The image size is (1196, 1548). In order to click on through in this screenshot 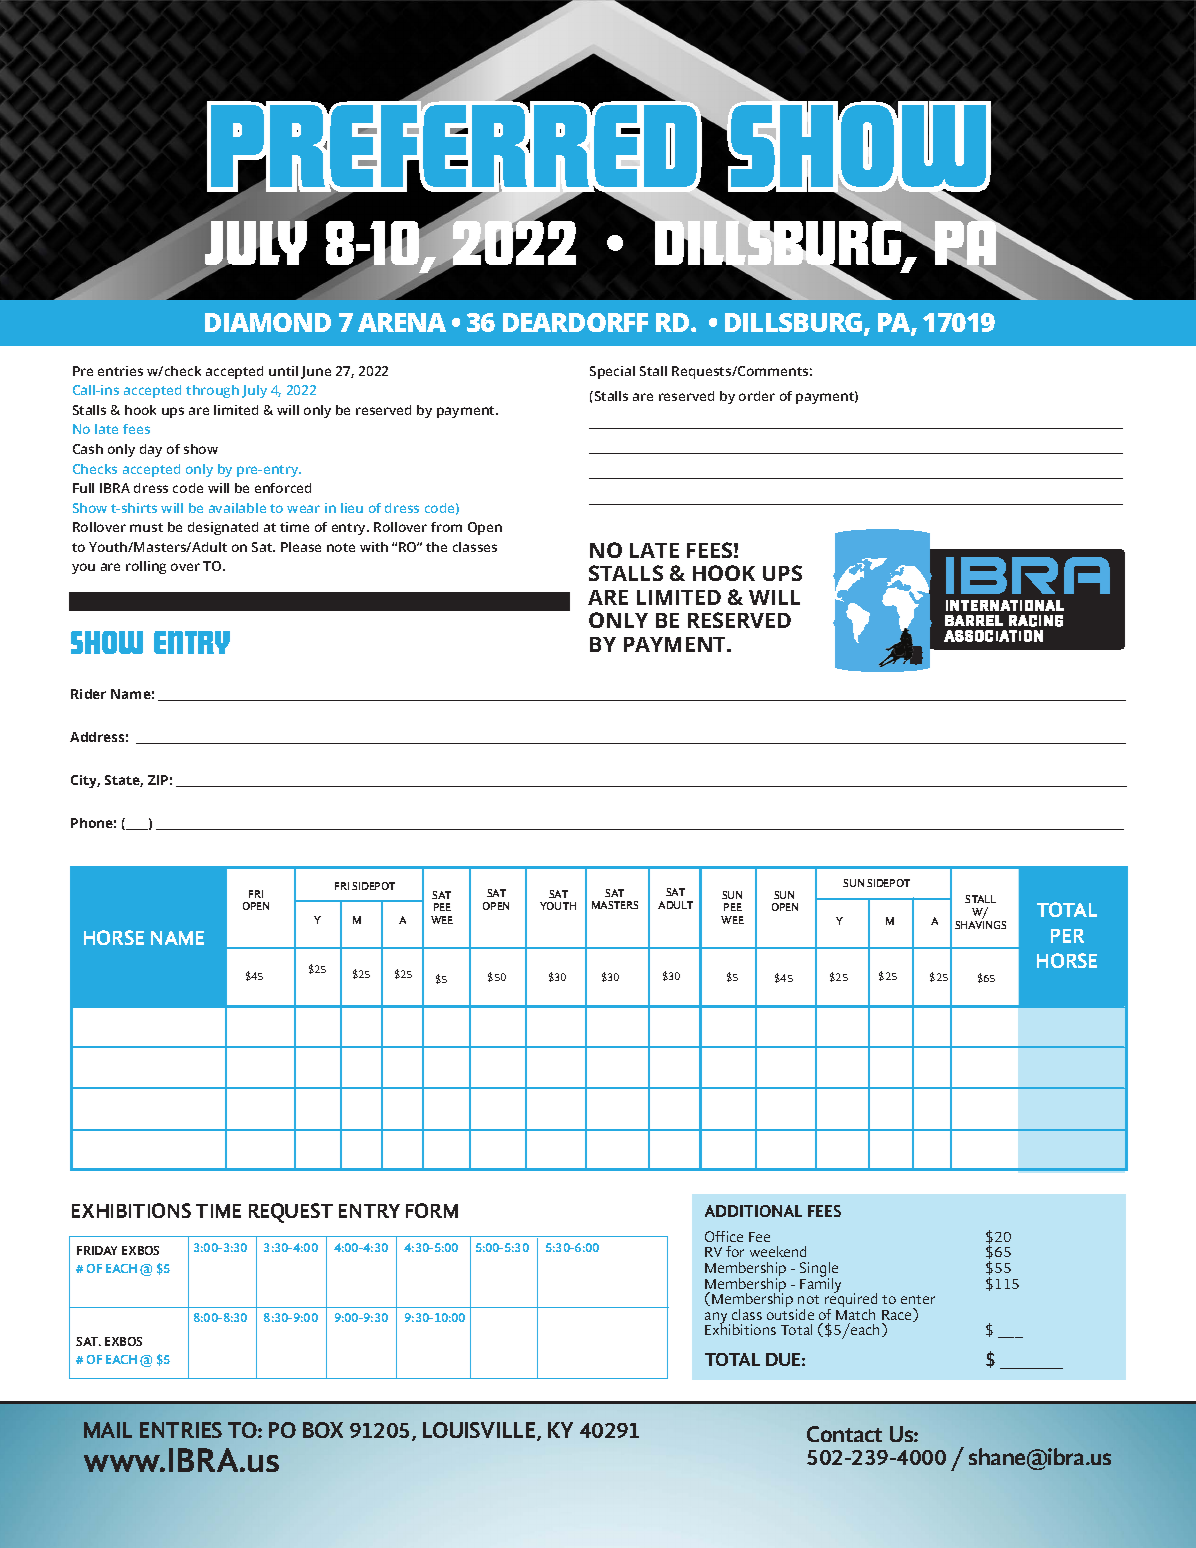, I will do `click(212, 391)`.
